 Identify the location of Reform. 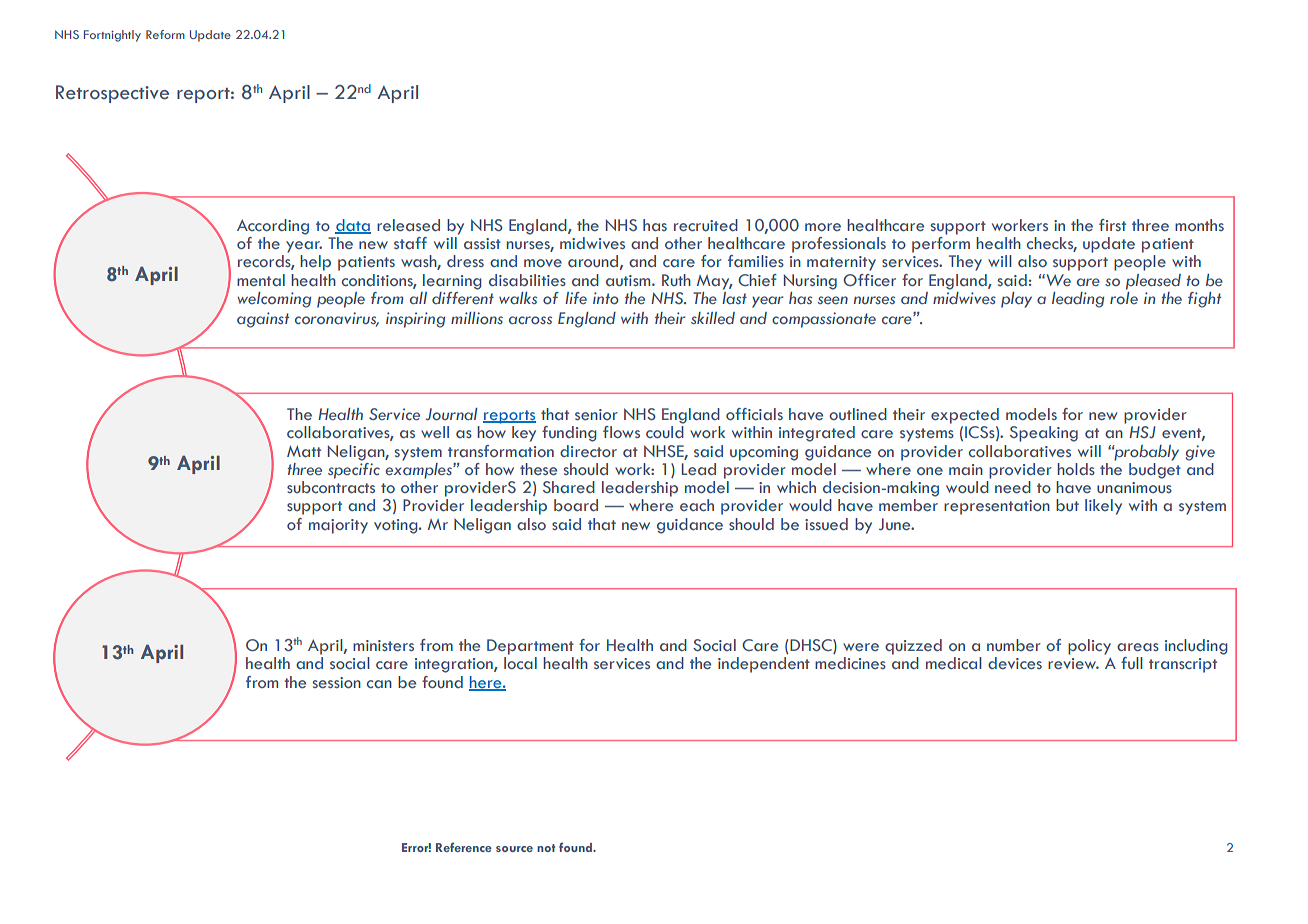
(165, 34).
